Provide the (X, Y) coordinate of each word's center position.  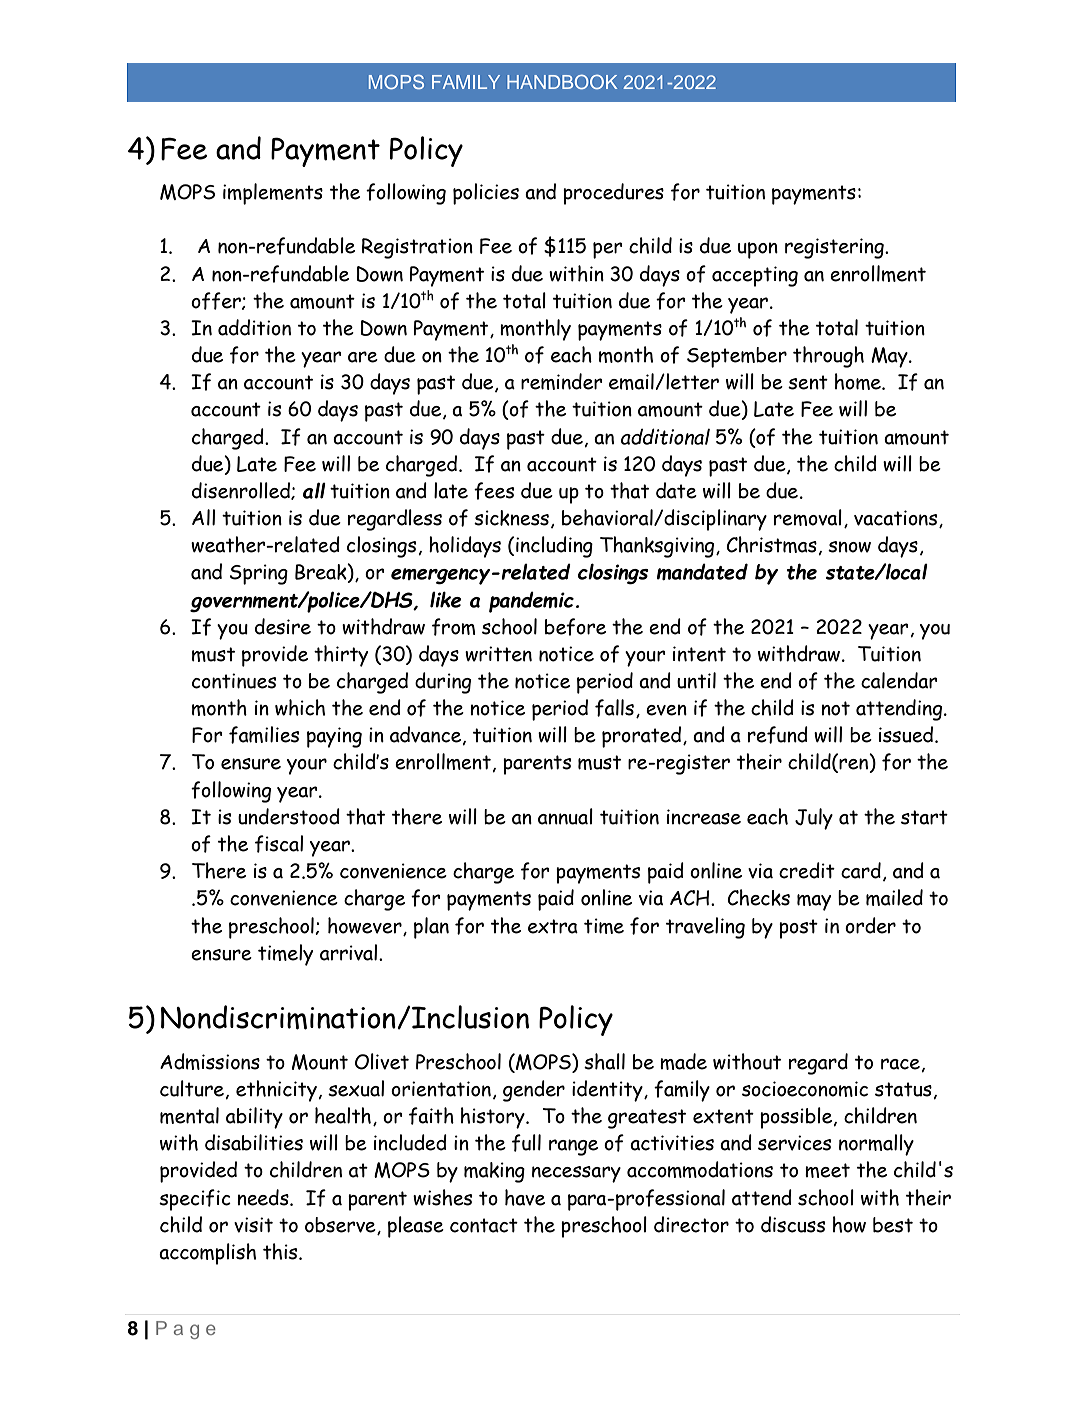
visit (253, 1225)
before (575, 627)
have (525, 1197)
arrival (350, 952)
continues (234, 681)
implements (273, 194)
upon (758, 250)
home (859, 381)
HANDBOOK (562, 81)
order (870, 925)
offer (217, 301)
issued (907, 734)
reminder (562, 381)
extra (553, 926)
